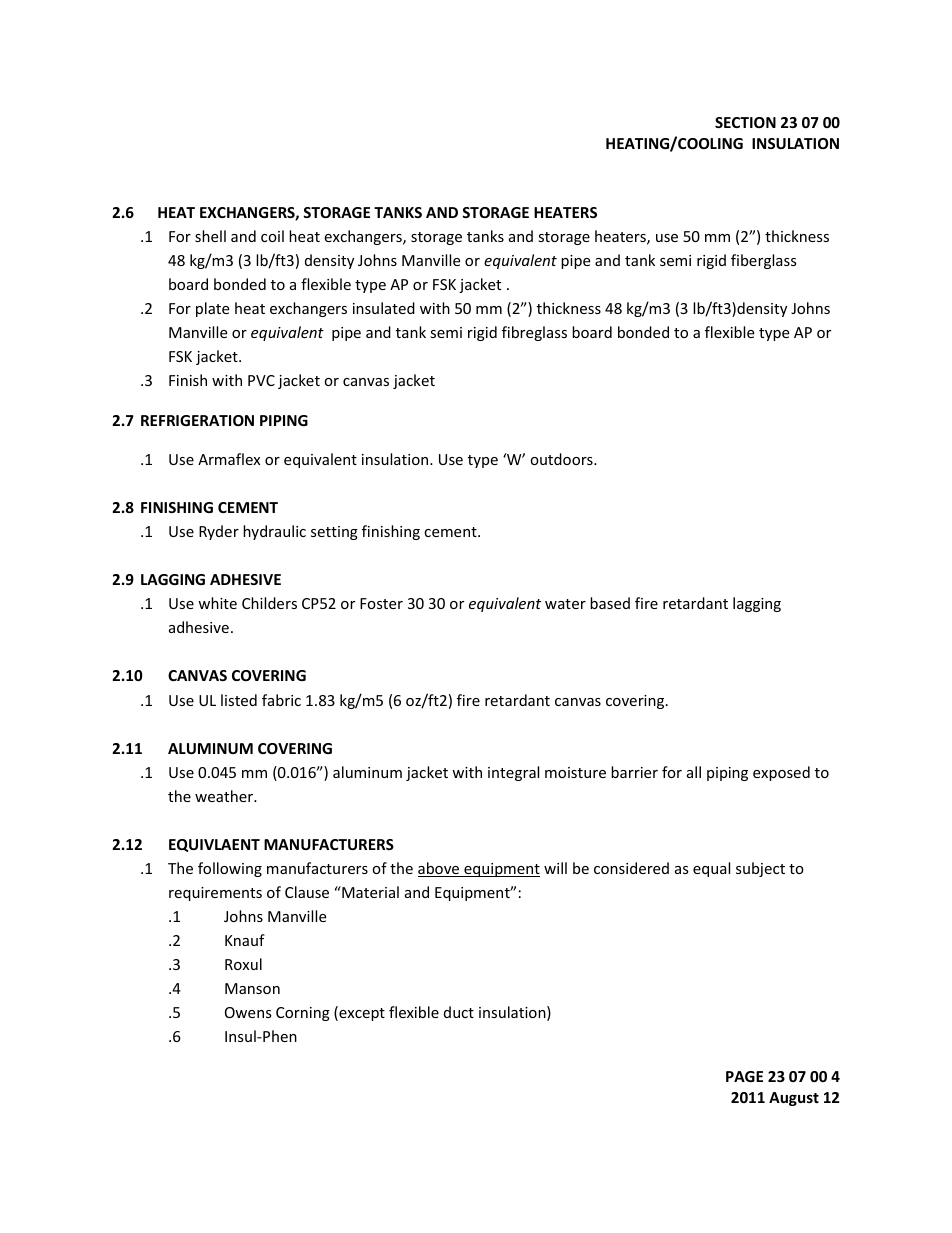 Image resolution: width=952 pixels, height=1233 pixels. Describe the element at coordinates (272, 236) in the screenshot. I see `coil` at that location.
